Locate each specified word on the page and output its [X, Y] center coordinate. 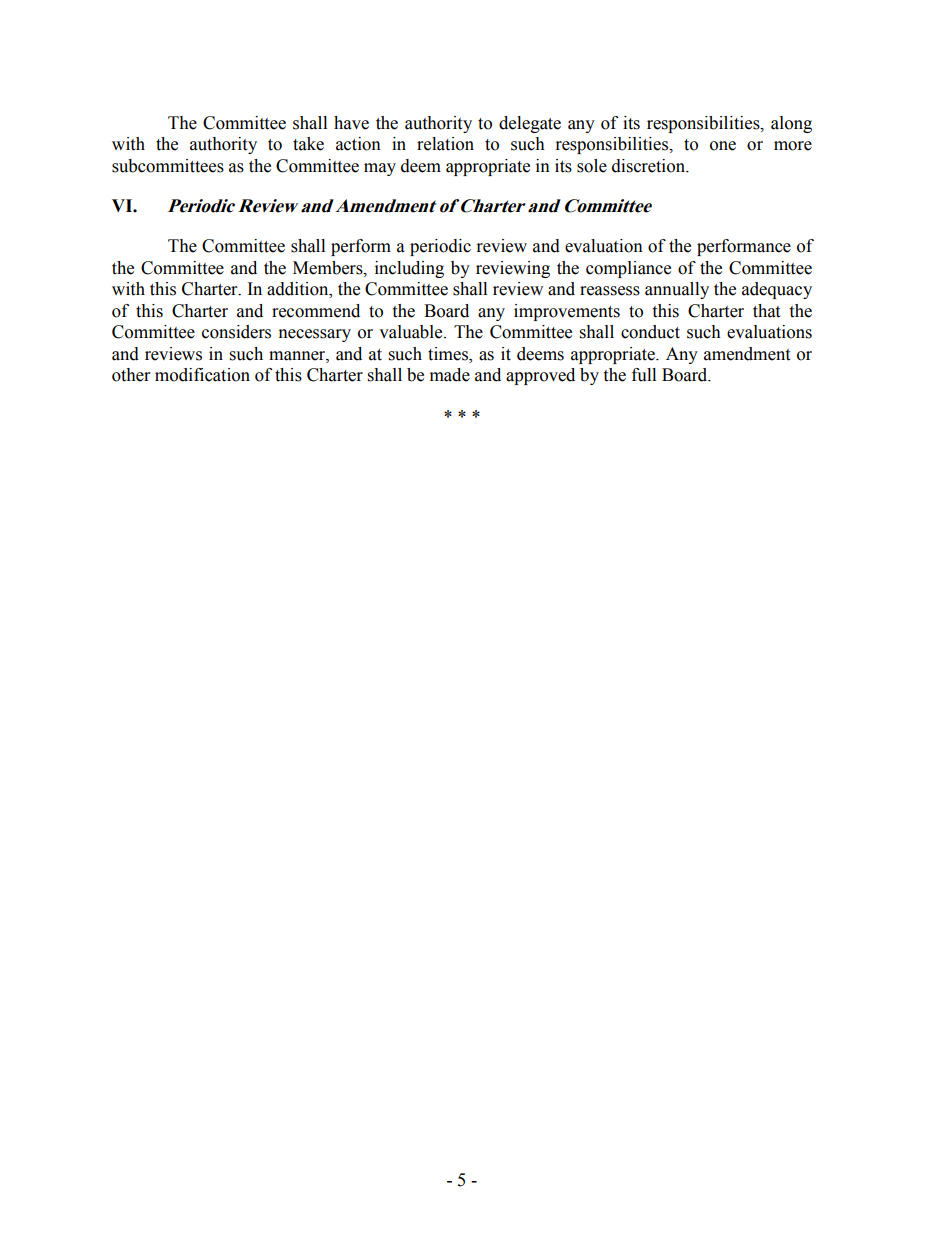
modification [202, 375]
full [644, 375]
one [723, 146]
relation [445, 144]
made [450, 375]
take [308, 144]
